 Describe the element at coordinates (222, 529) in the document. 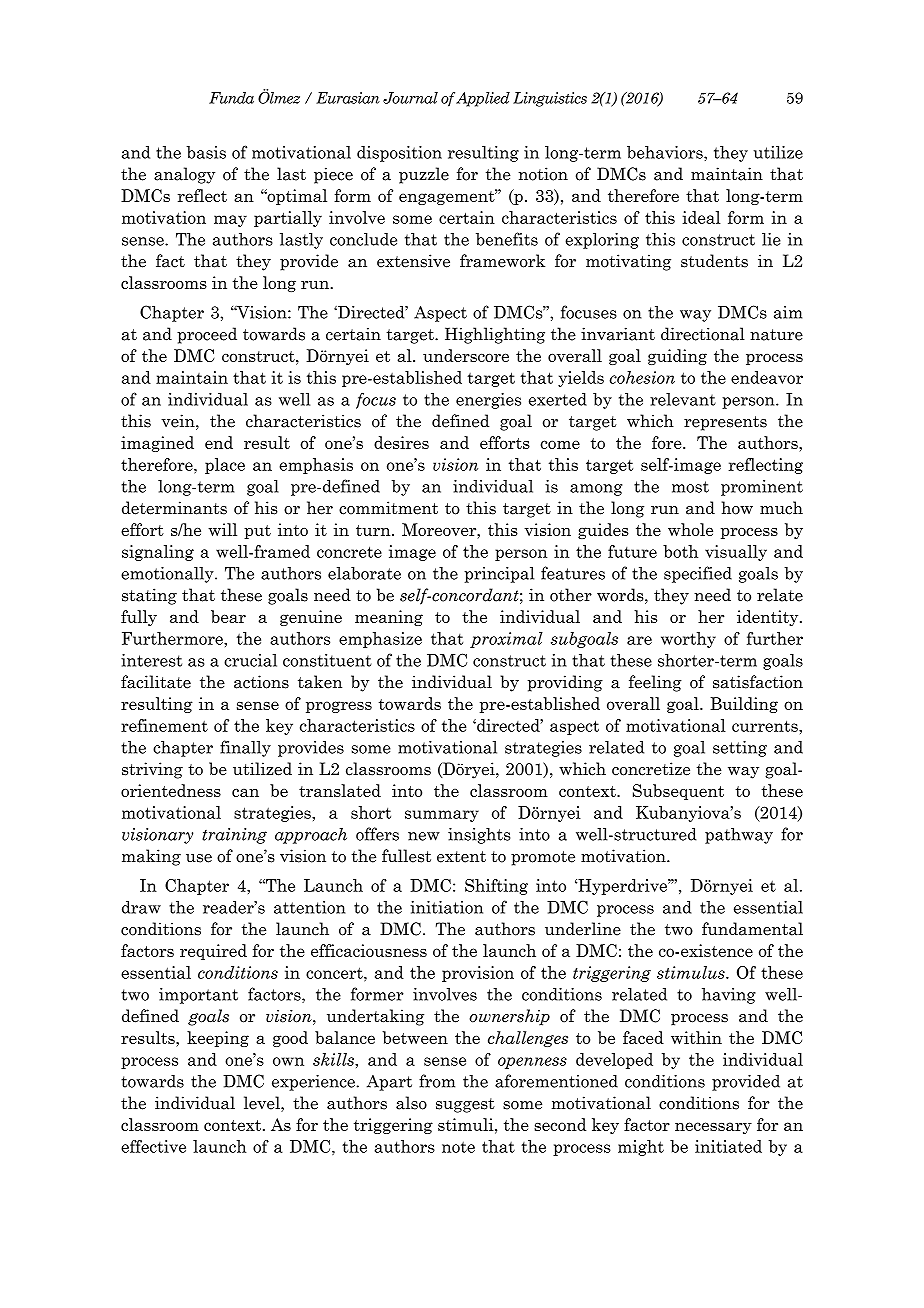

I see `will` at that location.
